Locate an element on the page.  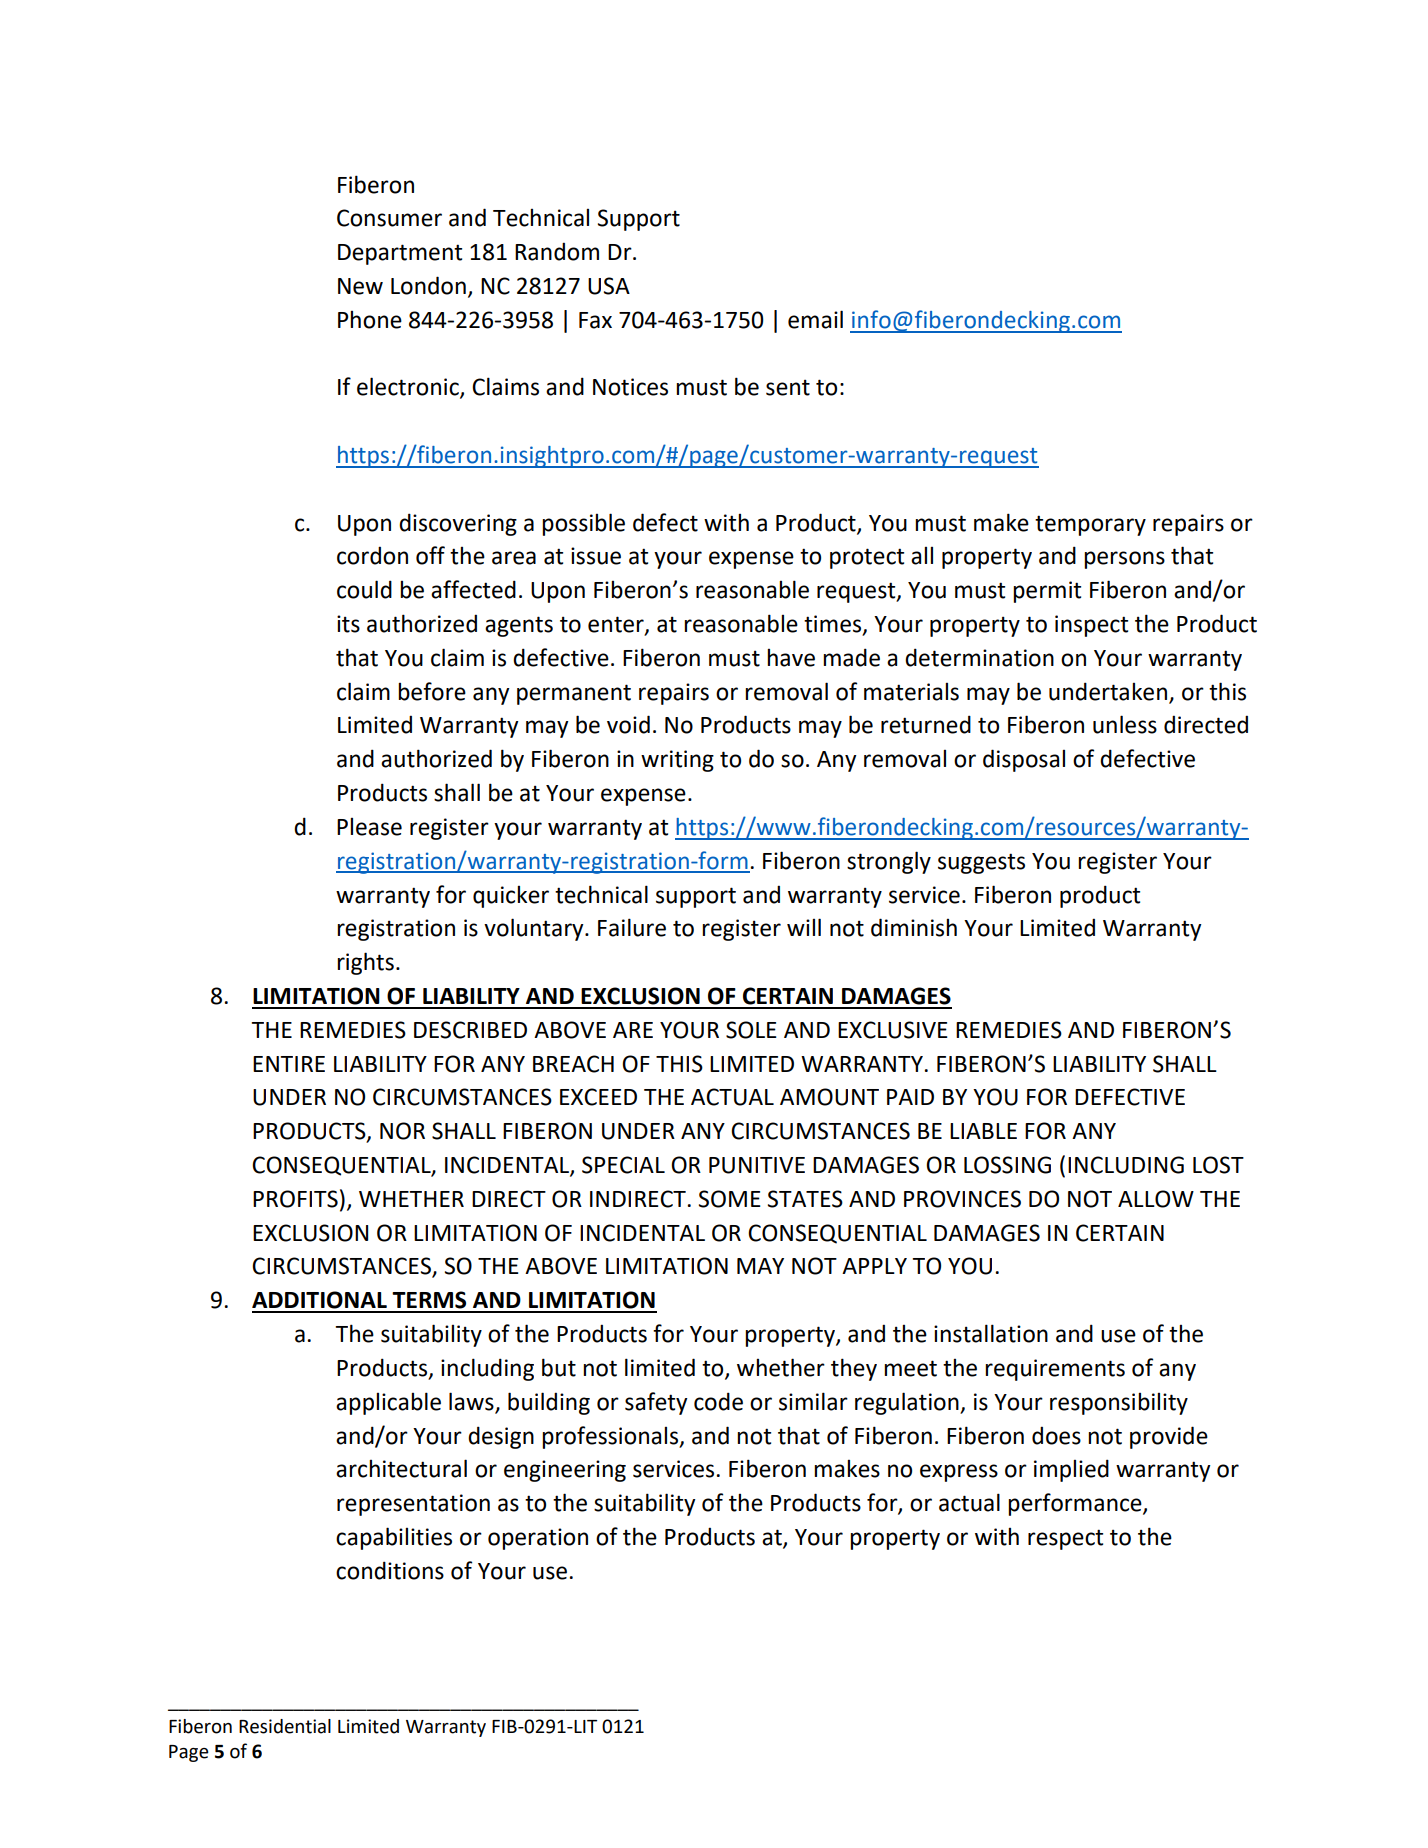
Residential is located at coordinates (285, 1726).
